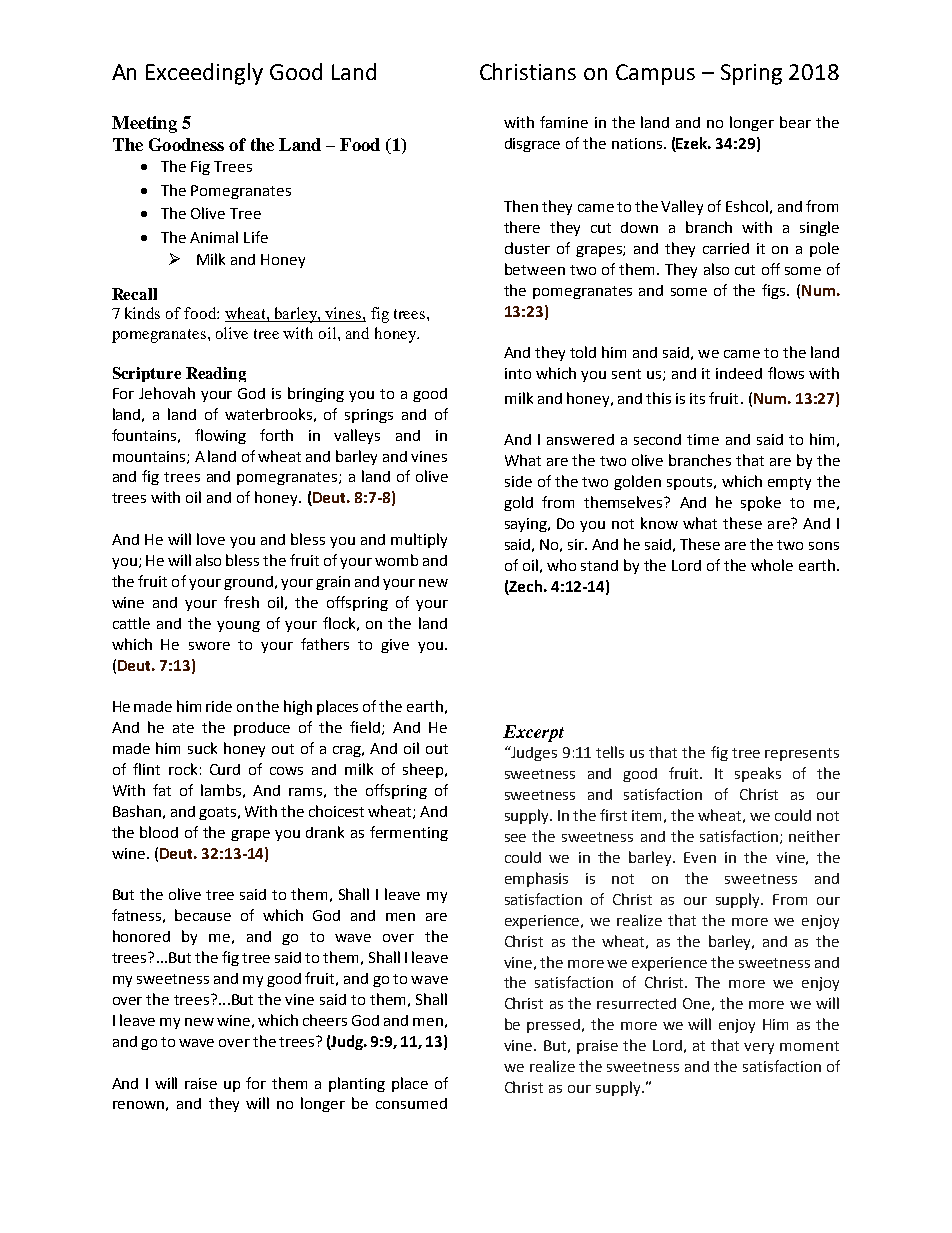  Describe the element at coordinates (220, 436) in the document. I see `flowing` at that location.
